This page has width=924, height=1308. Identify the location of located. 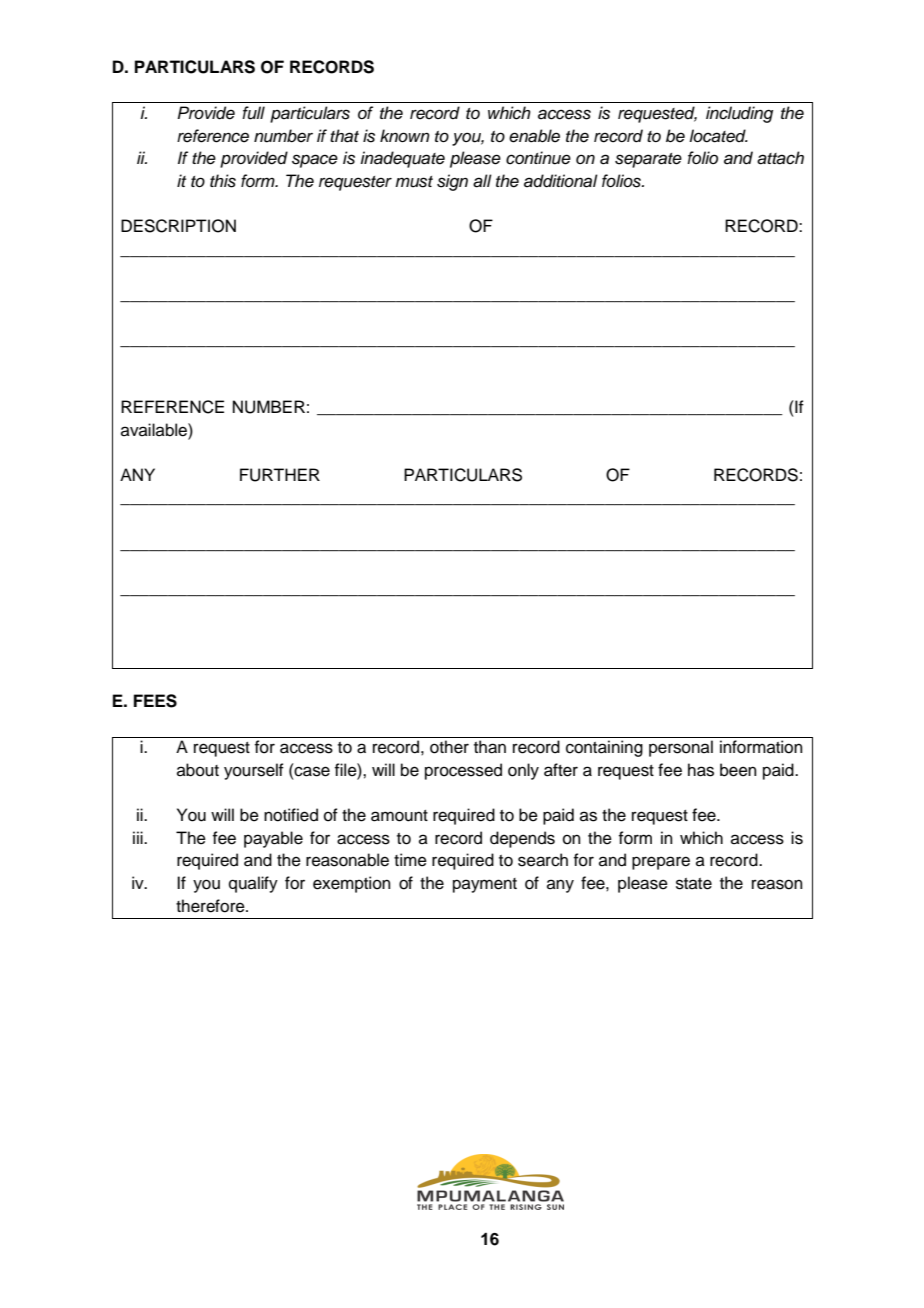
(718, 136).
